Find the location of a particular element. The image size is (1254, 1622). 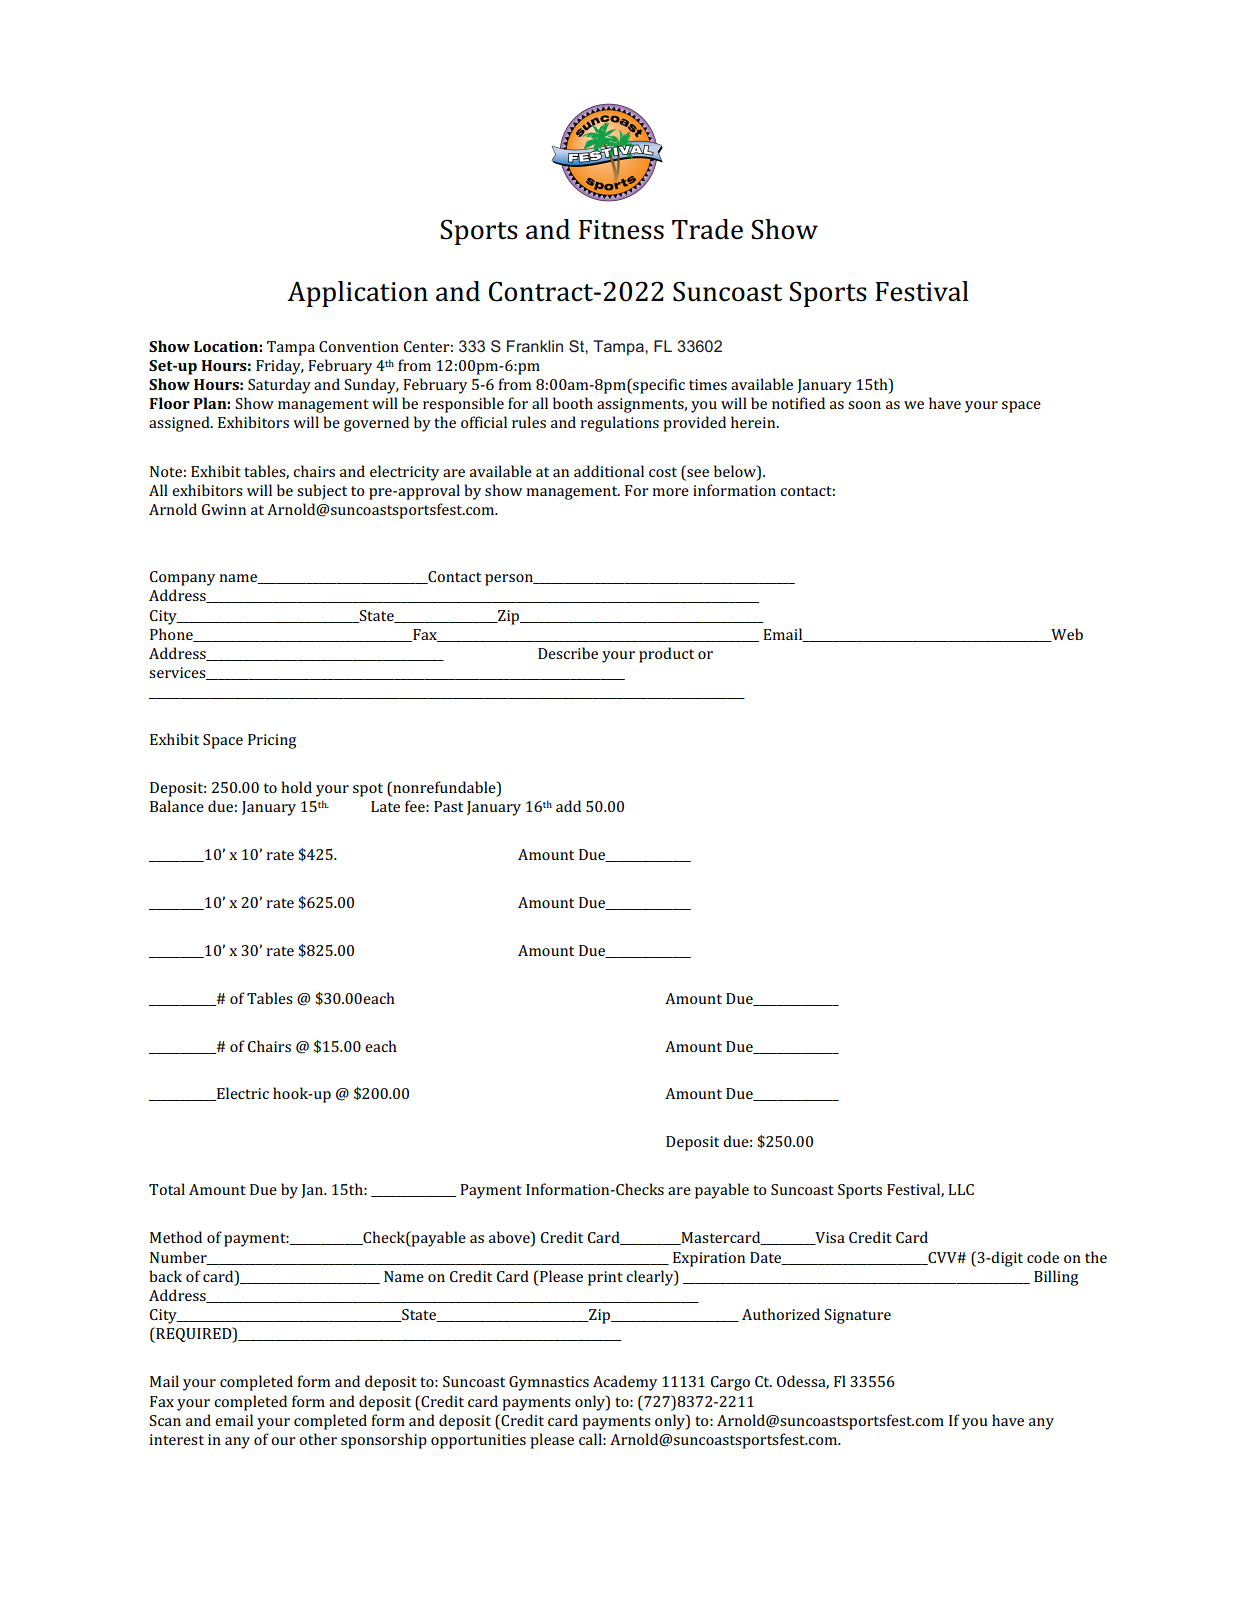

Describe is located at coordinates (568, 653).
